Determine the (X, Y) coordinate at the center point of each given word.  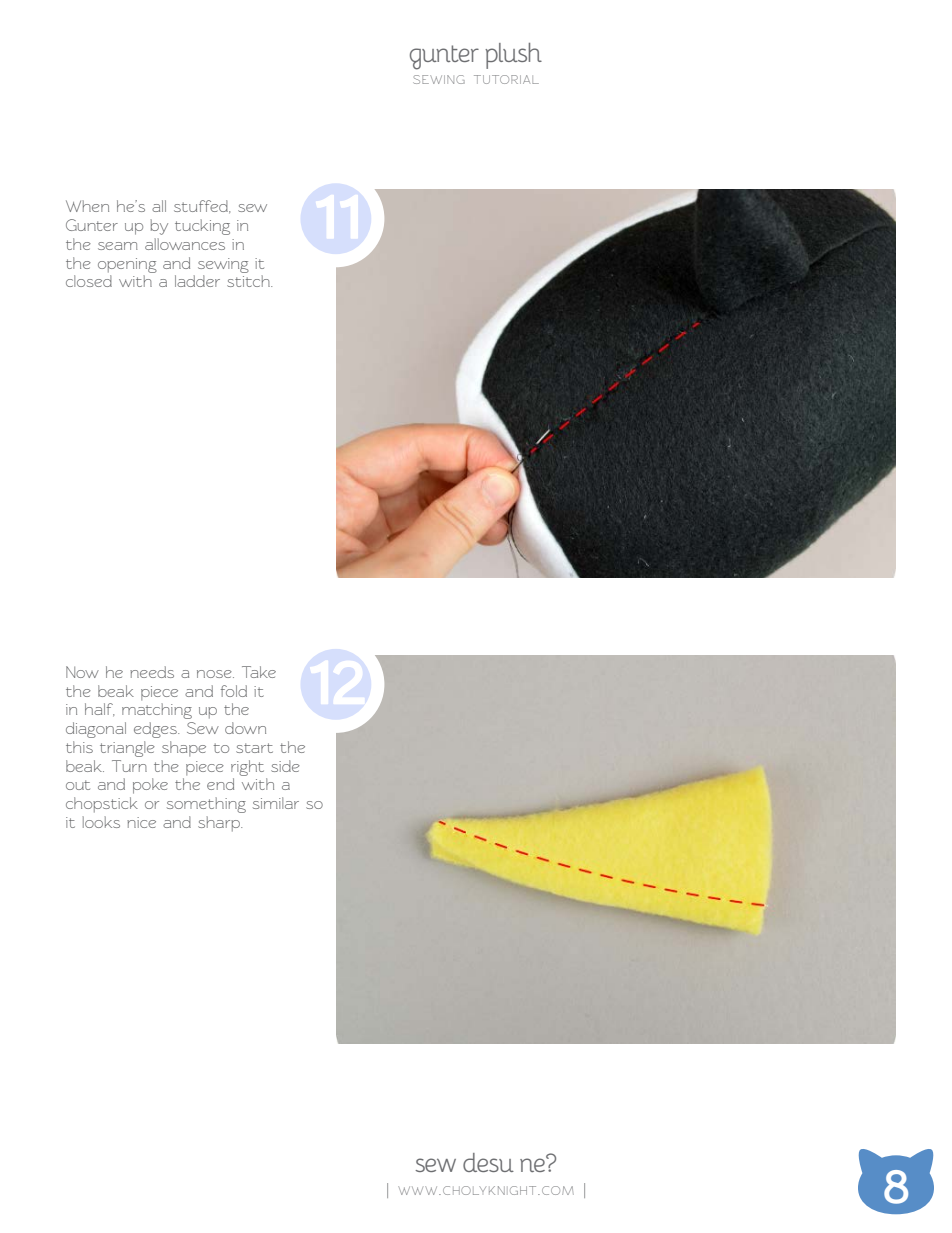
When (87, 206)
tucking (202, 227)
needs (152, 672)
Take (259, 672)
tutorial (506, 79)
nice (141, 822)
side (285, 766)
